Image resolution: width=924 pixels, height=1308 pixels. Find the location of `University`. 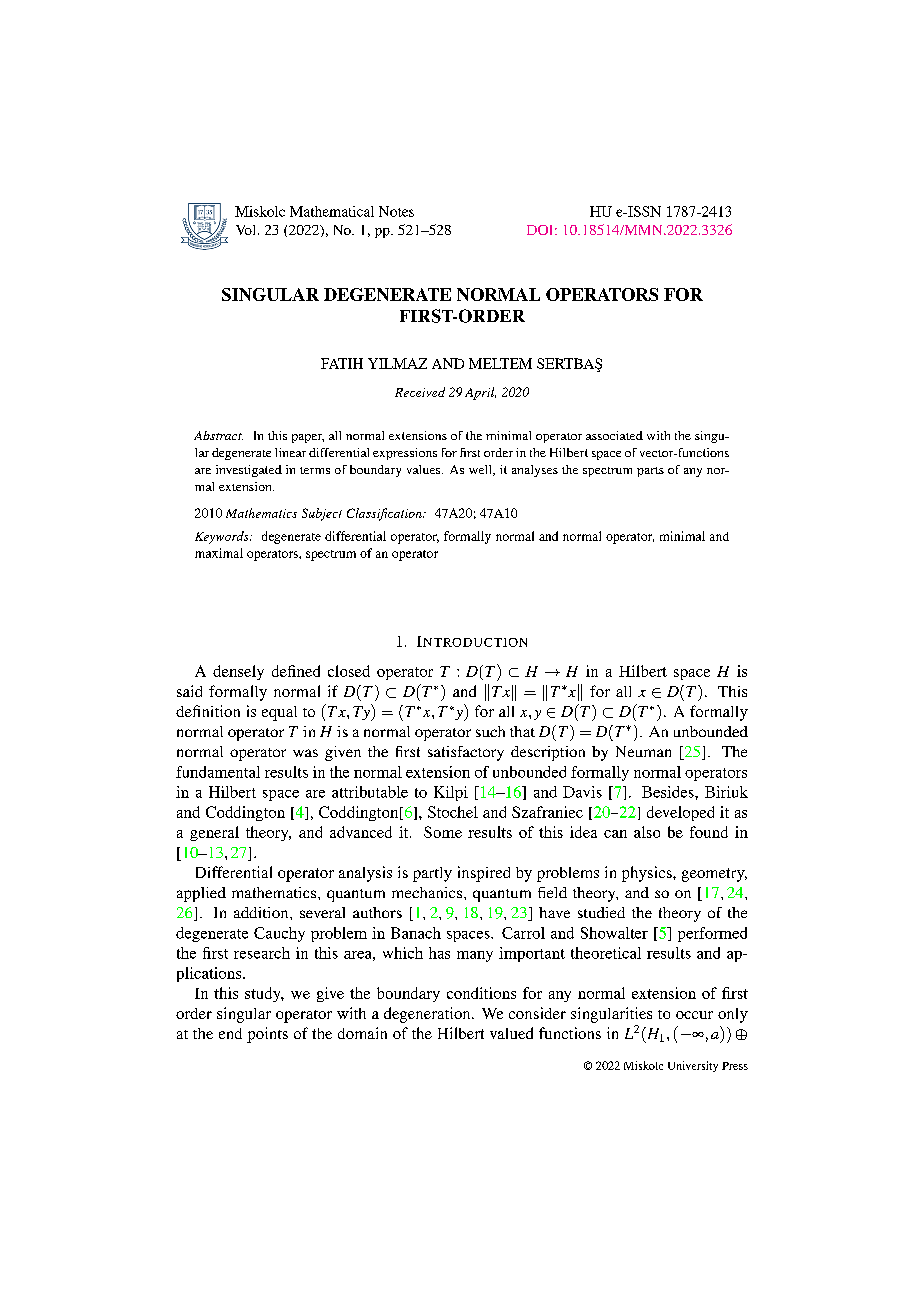

University is located at coordinates (693, 1066).
